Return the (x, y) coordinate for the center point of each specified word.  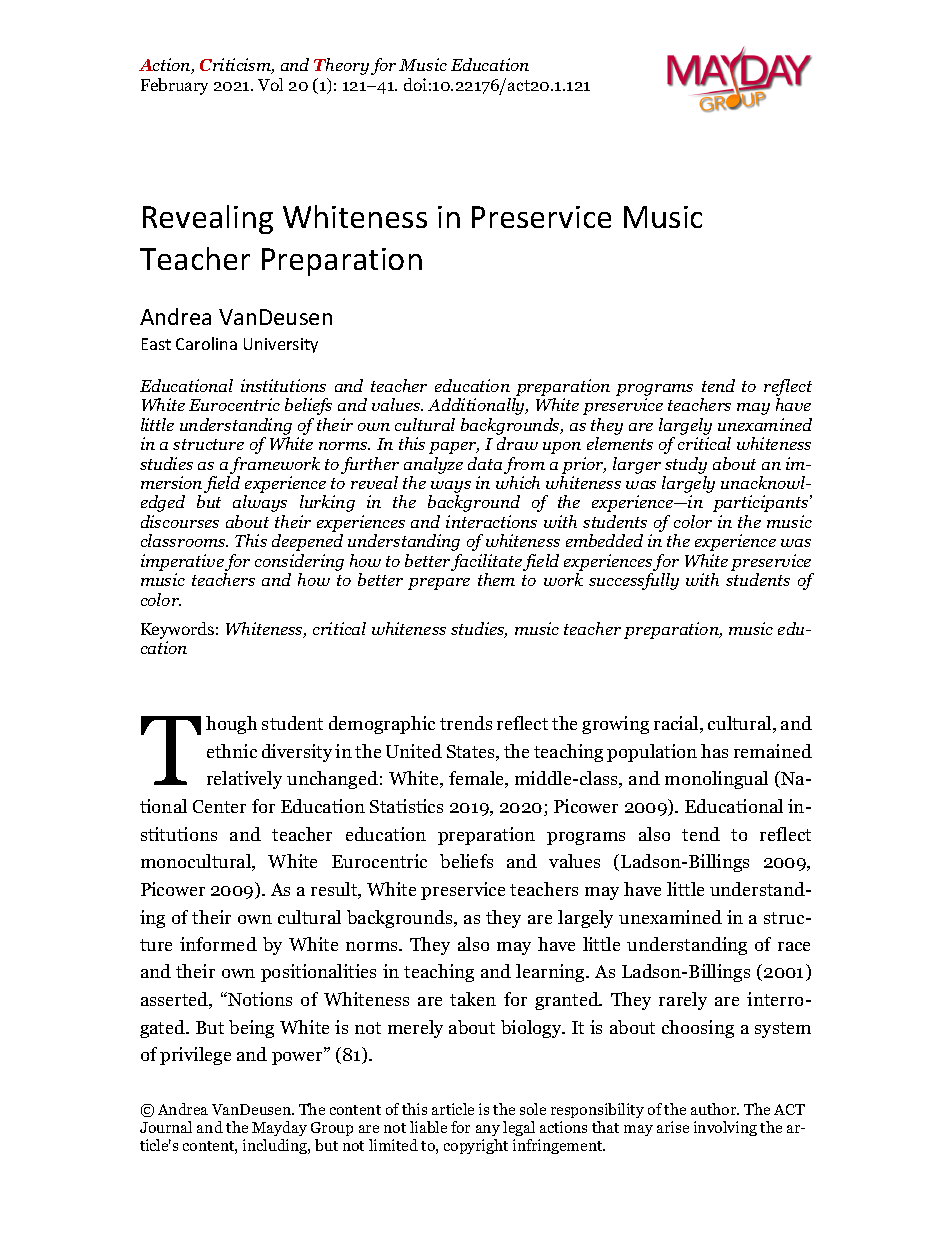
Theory (341, 66)
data (485, 463)
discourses (180, 521)
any (488, 1130)
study (686, 465)
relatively (244, 780)
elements (620, 443)
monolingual (716, 780)
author (715, 1109)
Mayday (279, 1128)
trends (466, 723)
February (174, 86)
